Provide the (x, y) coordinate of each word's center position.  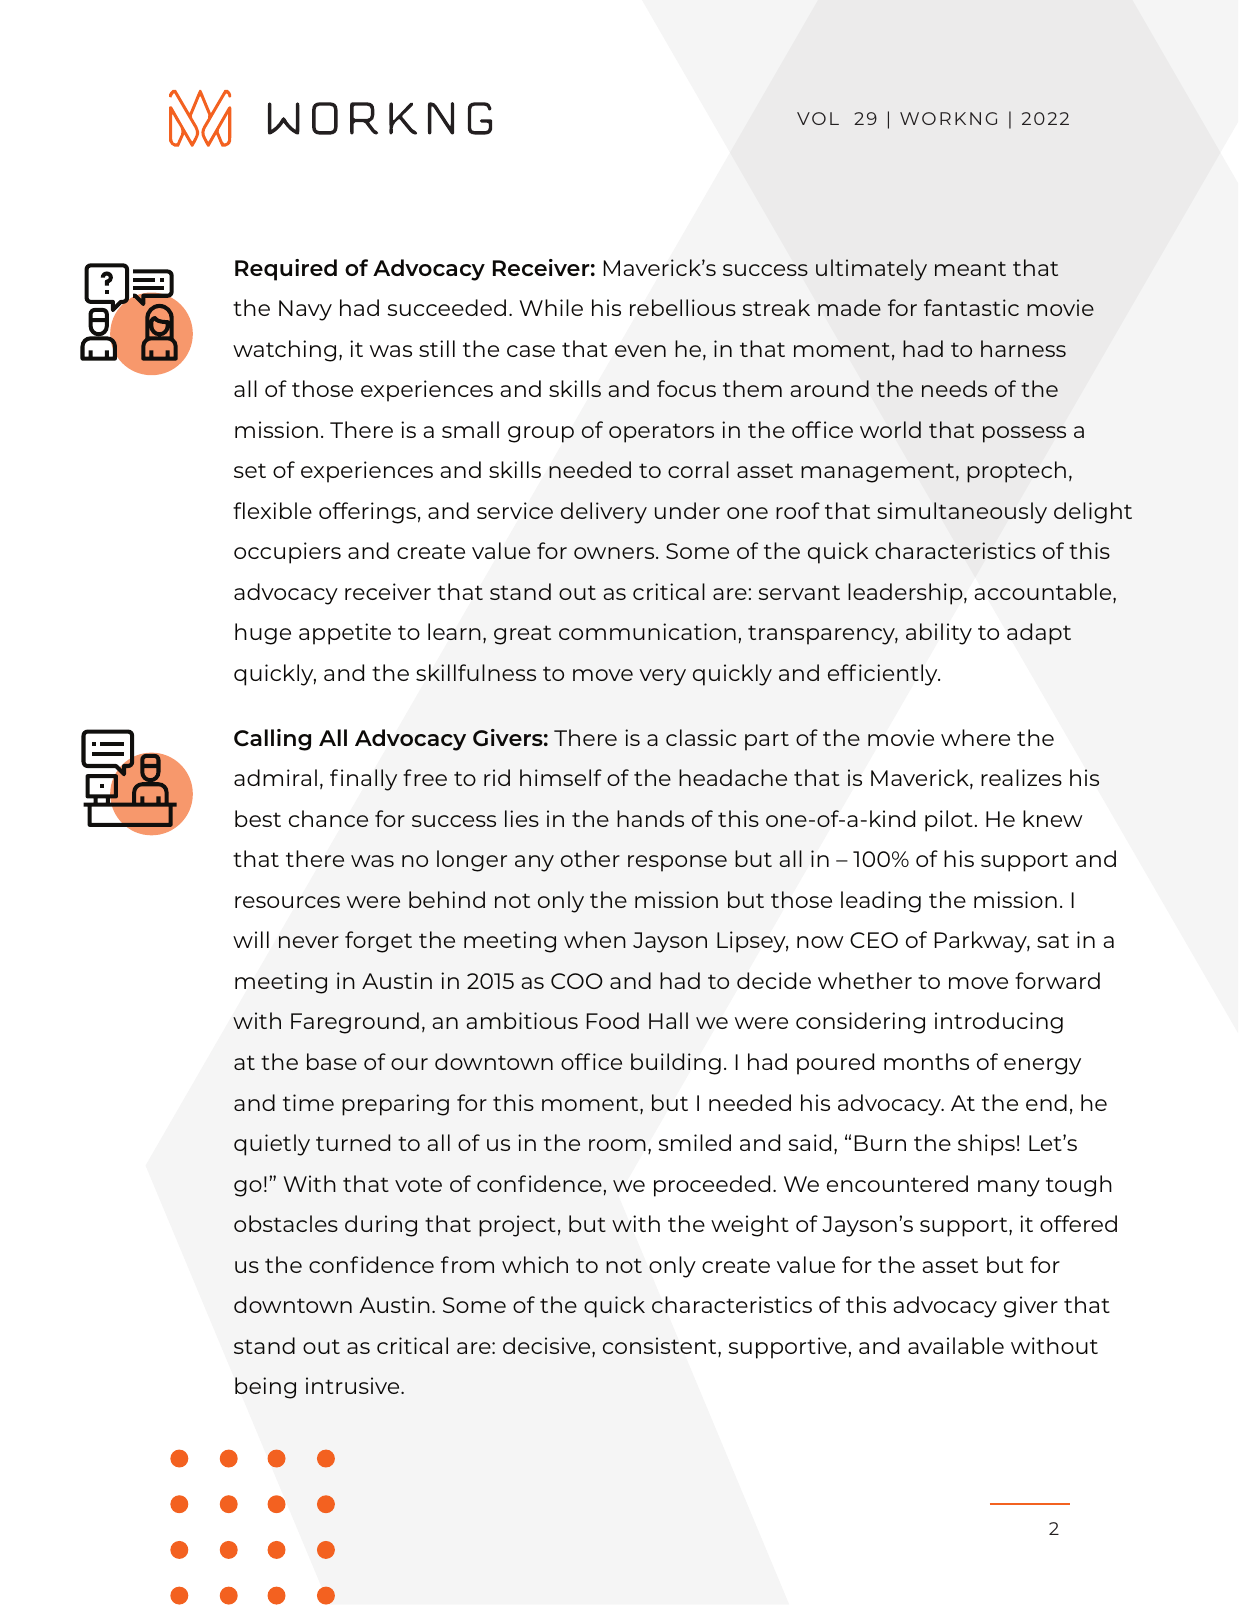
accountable (1044, 593)
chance (328, 818)
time (308, 1102)
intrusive (354, 1385)
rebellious (683, 307)
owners (615, 553)
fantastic (971, 307)
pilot (949, 821)
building (676, 1064)
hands (650, 818)
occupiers (287, 553)
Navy (305, 310)
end (1046, 1102)
